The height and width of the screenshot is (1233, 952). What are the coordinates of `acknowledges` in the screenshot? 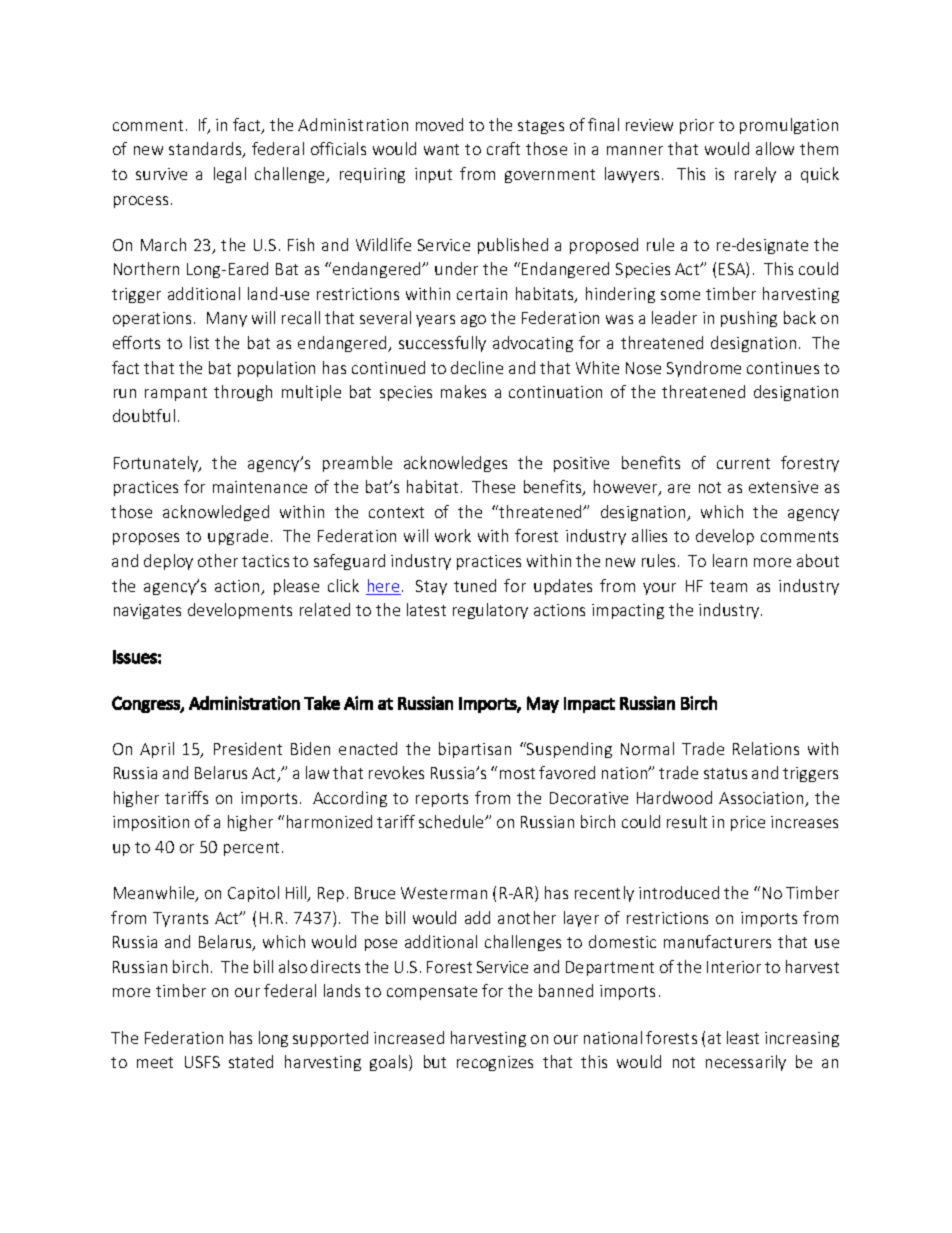 It's located at (455, 464).
